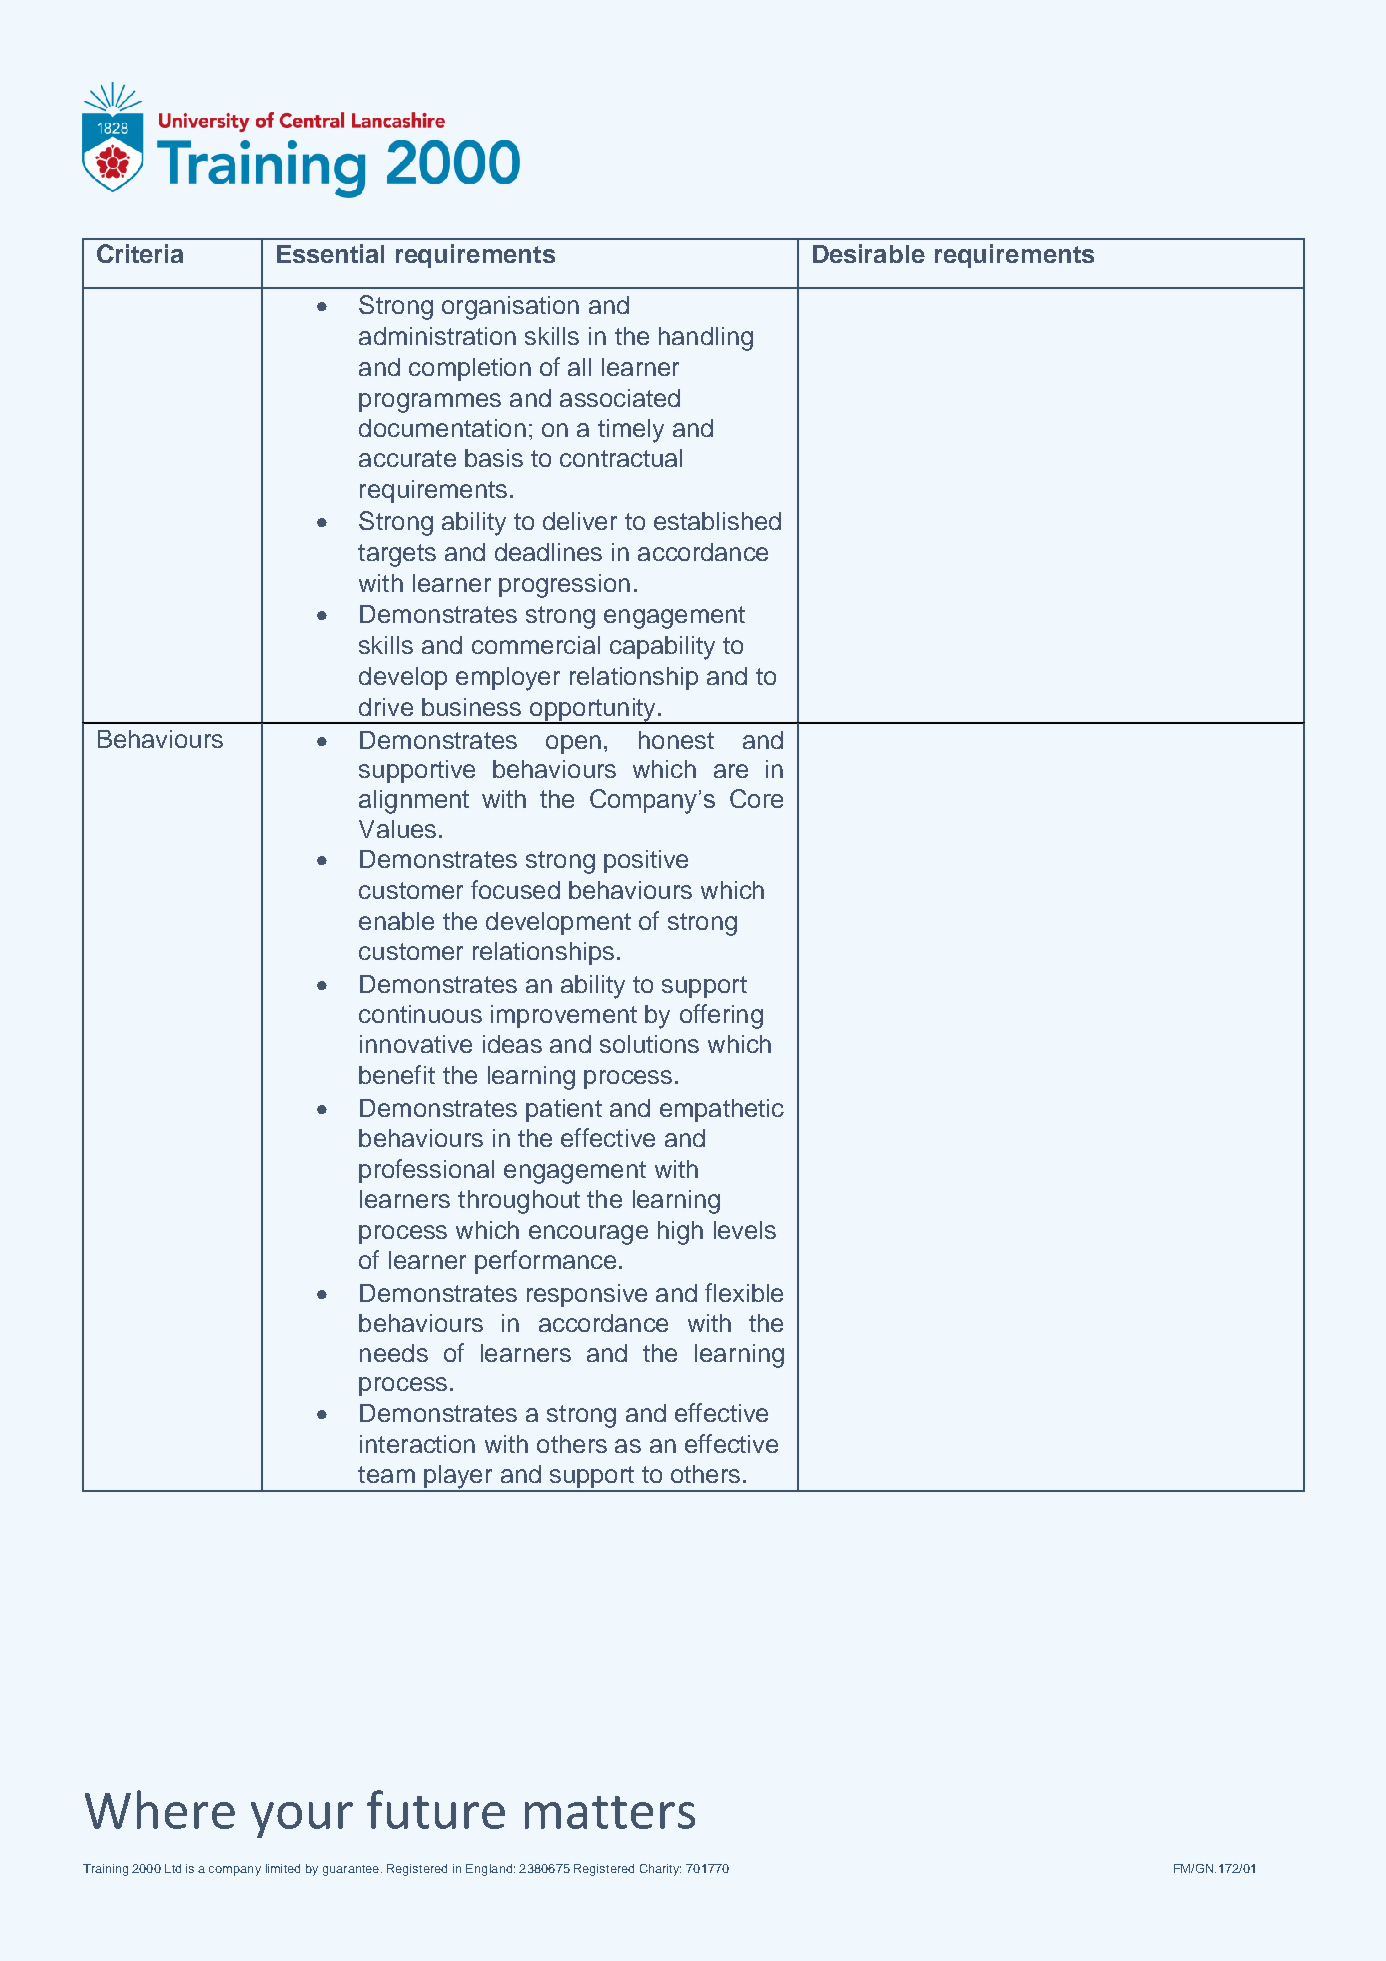  What do you see at coordinates (140, 253) in the document?
I see `Criteria` at bounding box center [140, 253].
